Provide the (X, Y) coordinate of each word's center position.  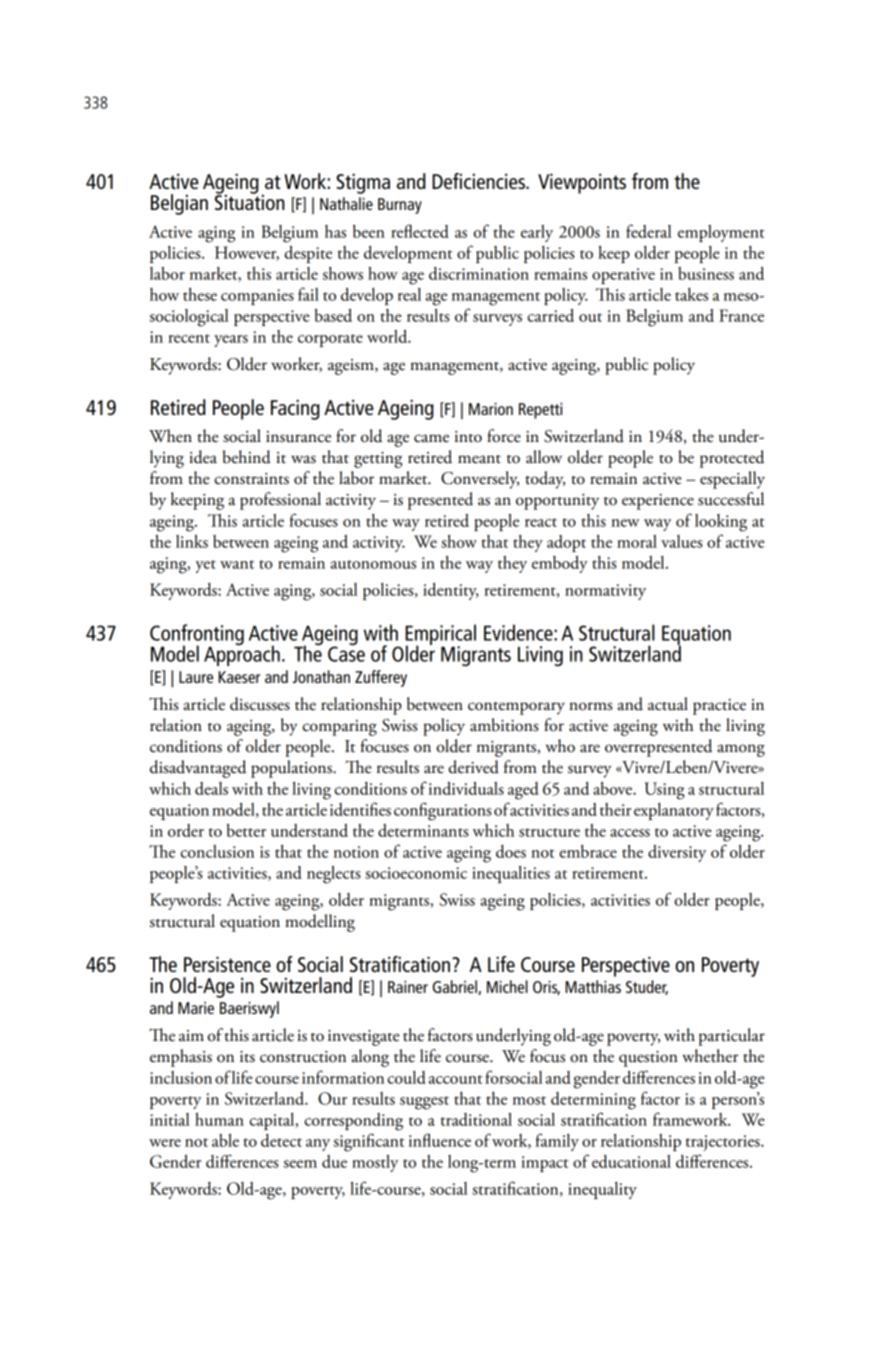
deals (211, 788)
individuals (466, 788)
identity (451, 591)
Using (664, 791)
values (682, 541)
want (237, 564)
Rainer (408, 987)
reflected (420, 231)
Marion (491, 409)
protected (732, 459)
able (225, 1140)
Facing (295, 409)
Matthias (593, 986)
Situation (250, 201)
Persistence (227, 964)
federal (648, 231)
